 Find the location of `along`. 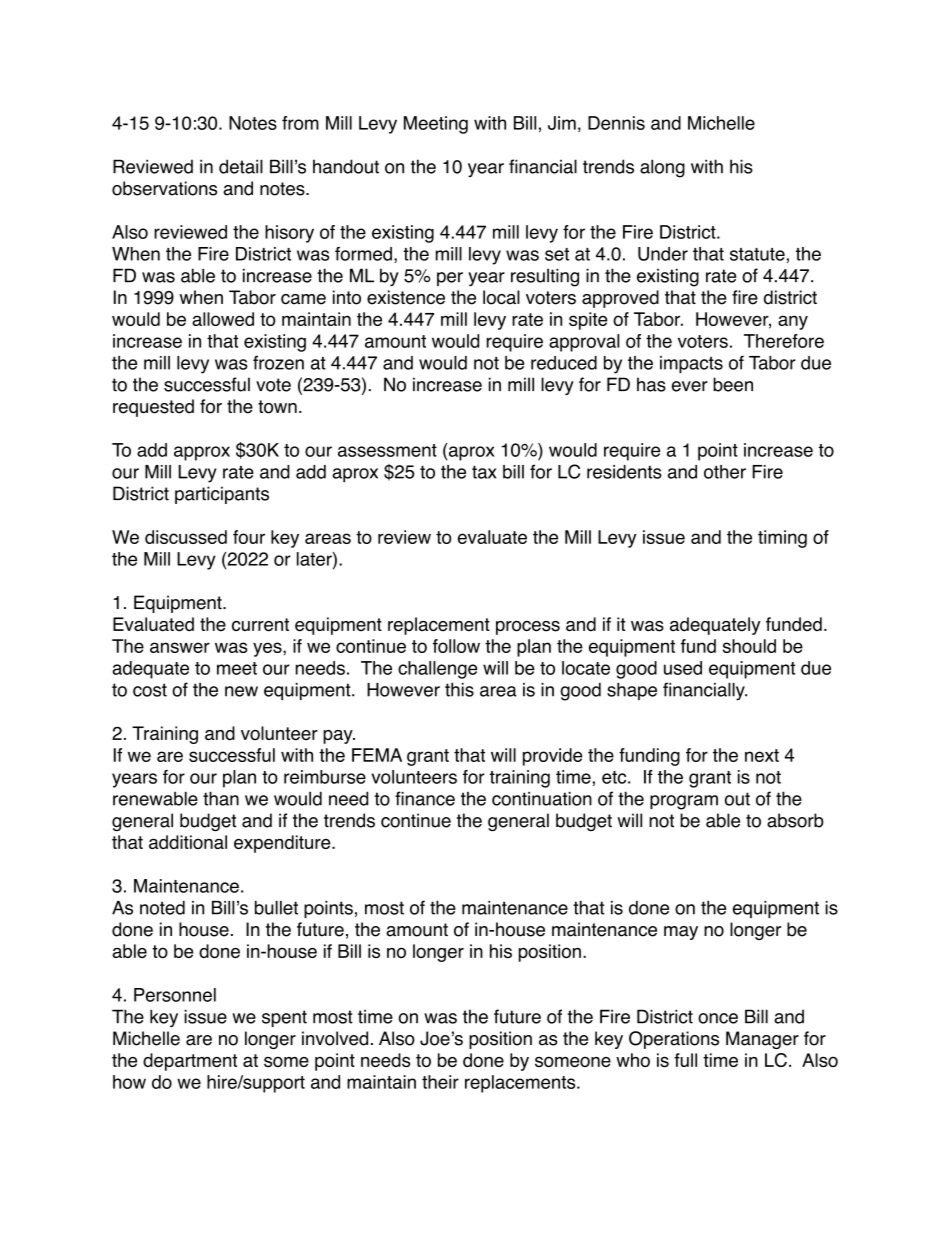

along is located at coordinates (662, 168).
